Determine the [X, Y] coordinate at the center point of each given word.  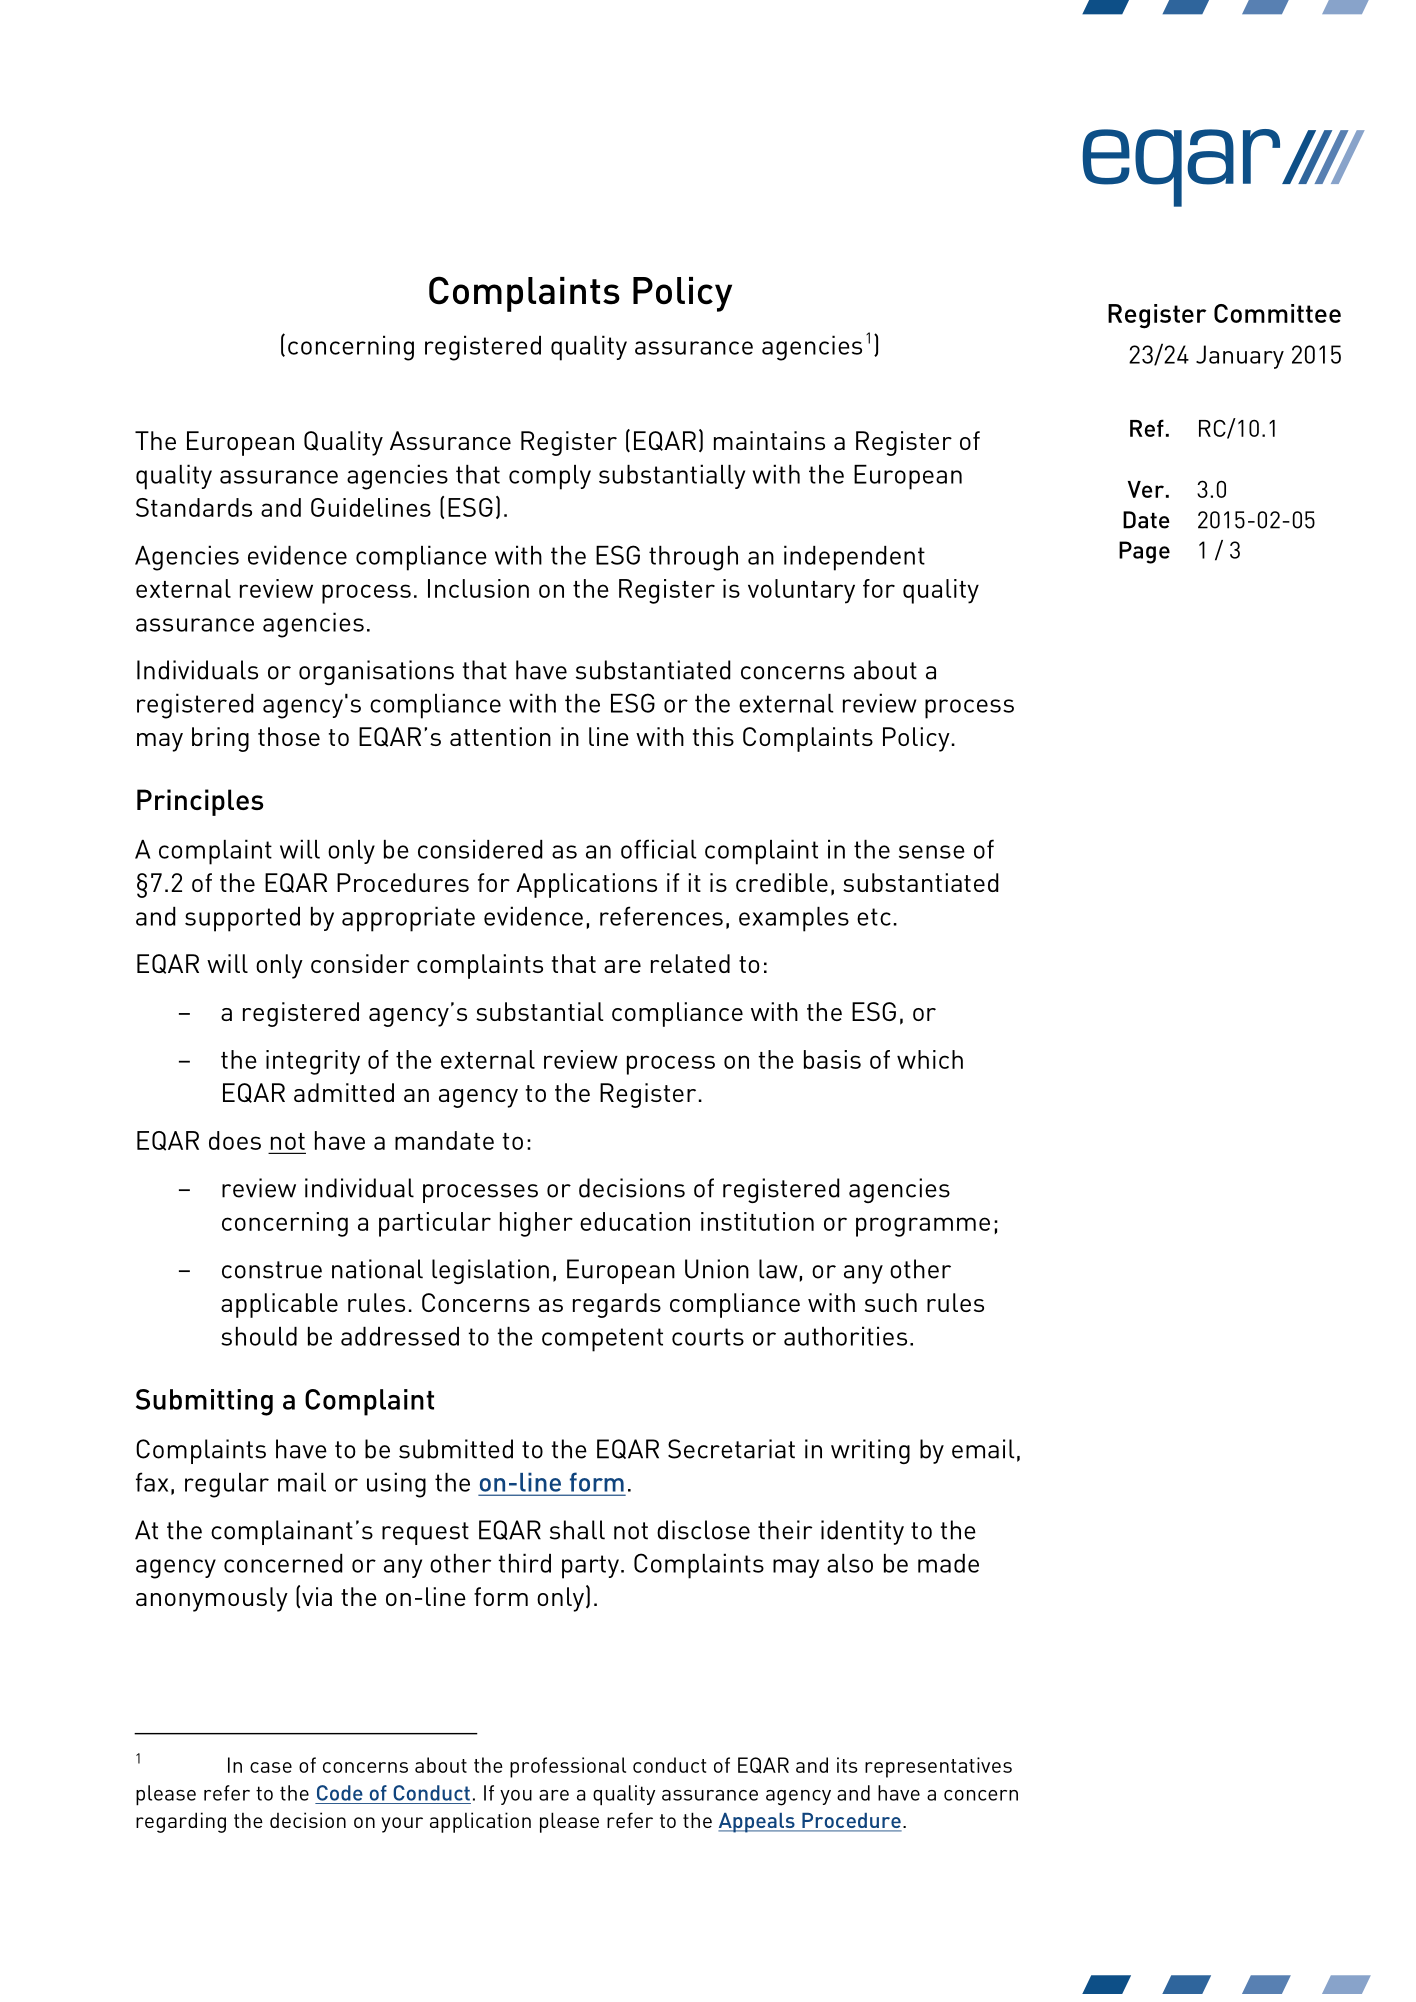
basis [832, 1059]
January [1240, 357]
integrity [313, 1062]
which [930, 1059]
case [271, 1767]
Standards [194, 507]
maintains [769, 440]
